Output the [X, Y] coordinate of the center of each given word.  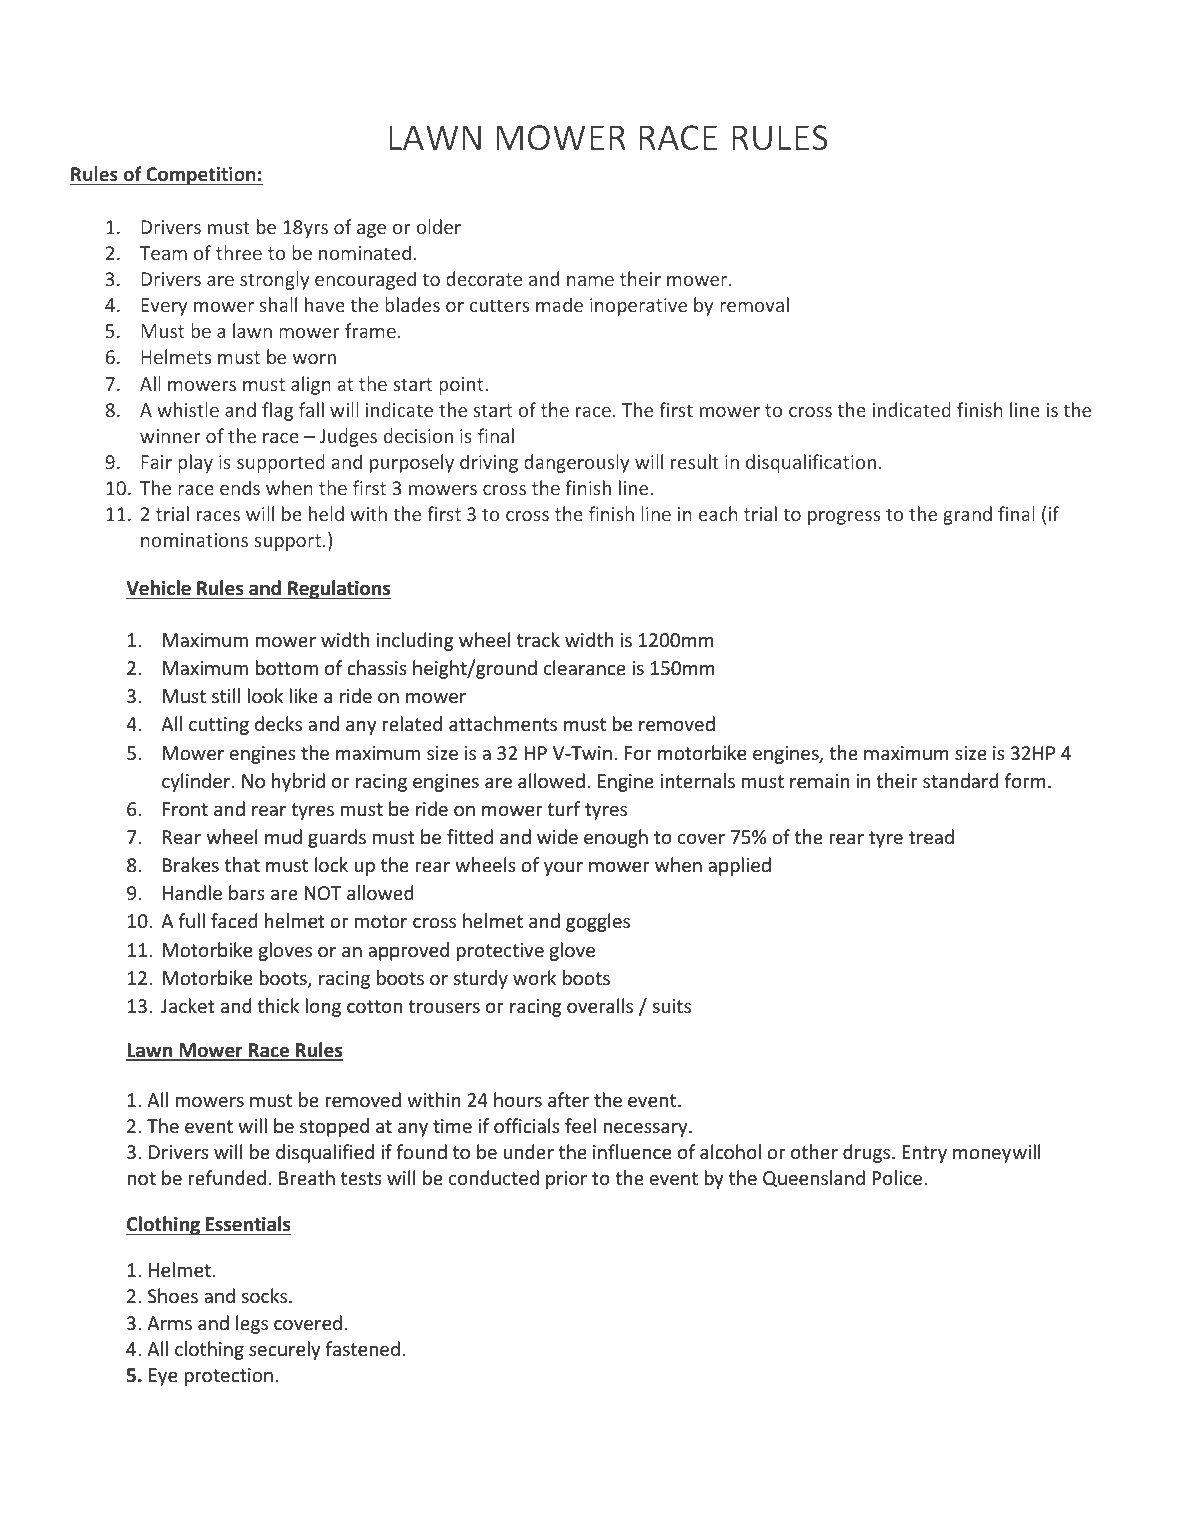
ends [240, 487]
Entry [924, 1154]
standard [960, 780]
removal [754, 304]
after [568, 1099]
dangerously [576, 463]
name [590, 281]
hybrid [298, 782]
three [239, 252]
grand [967, 515]
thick [278, 1005]
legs [252, 1324]
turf [563, 808]
